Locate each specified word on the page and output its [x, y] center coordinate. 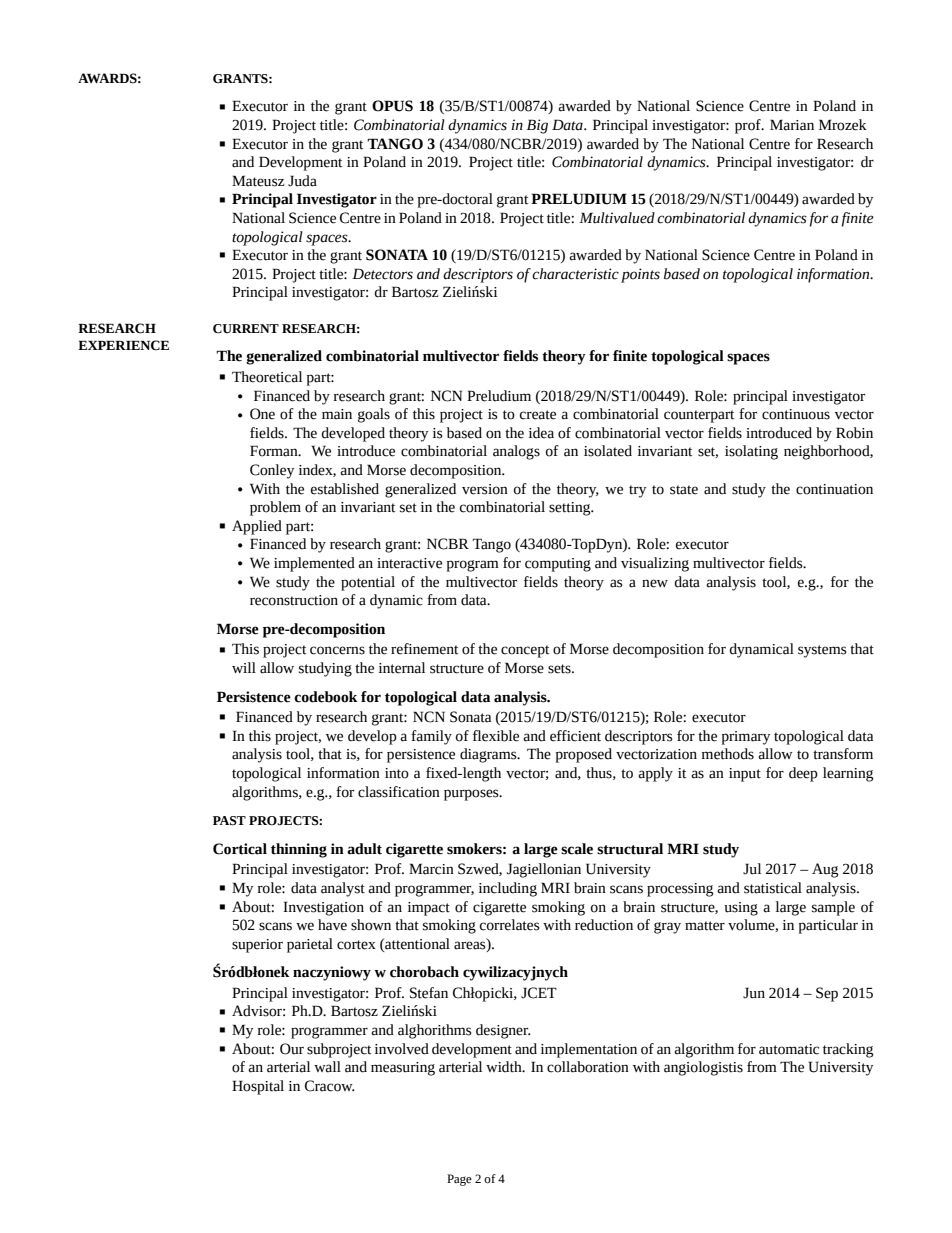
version [485, 489]
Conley [272, 471]
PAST [229, 820]
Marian [792, 125]
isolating [751, 452]
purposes [472, 795]
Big [537, 126]
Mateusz [258, 181]
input [745, 775]
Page [459, 1180]
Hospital [258, 1087]
